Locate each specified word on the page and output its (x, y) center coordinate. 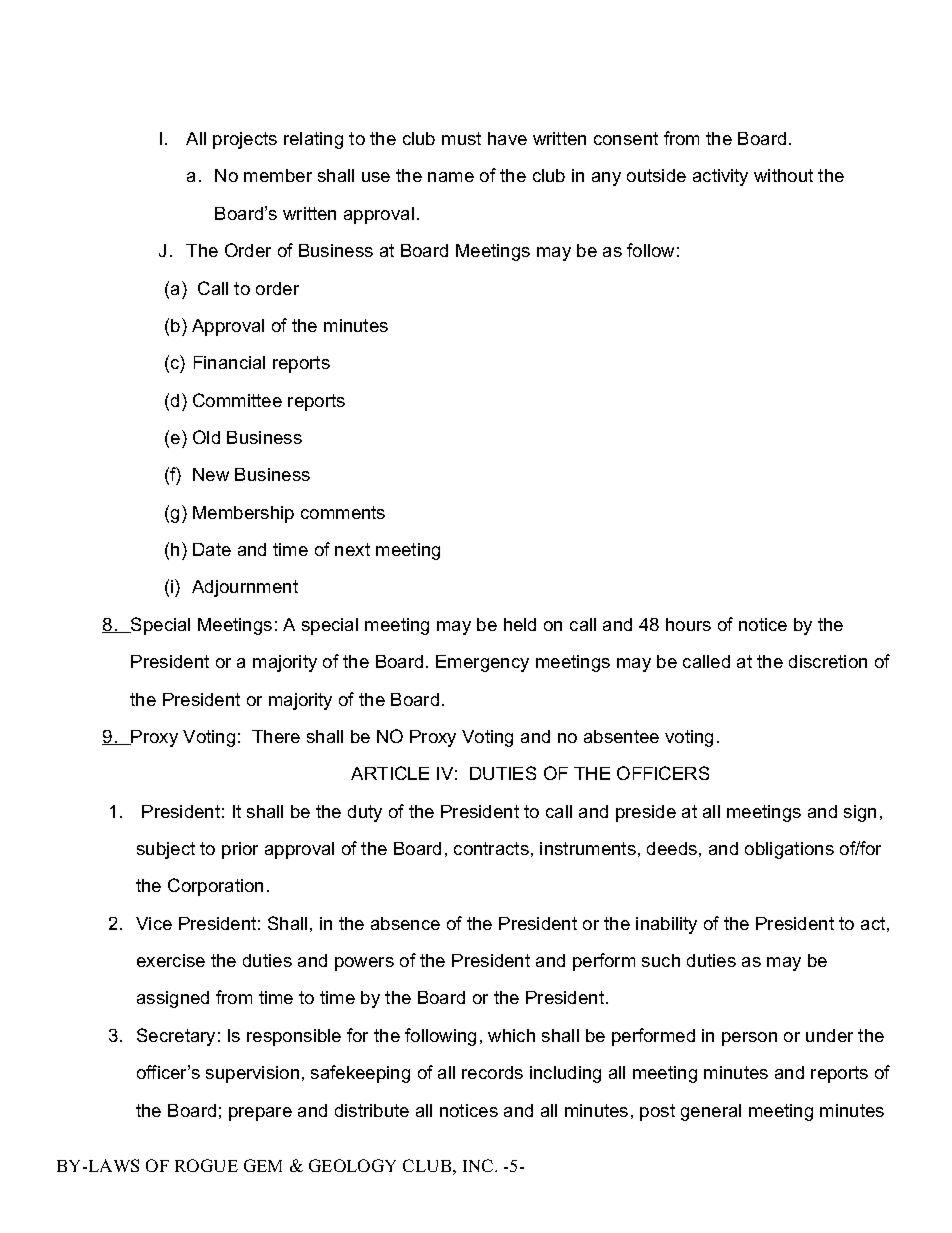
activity (720, 177)
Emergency (482, 663)
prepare (260, 1114)
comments (343, 512)
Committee (237, 400)
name (451, 177)
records (492, 1072)
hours (688, 624)
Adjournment (245, 588)
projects (245, 140)
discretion (828, 661)
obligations (789, 850)
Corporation (215, 887)
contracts (491, 848)
